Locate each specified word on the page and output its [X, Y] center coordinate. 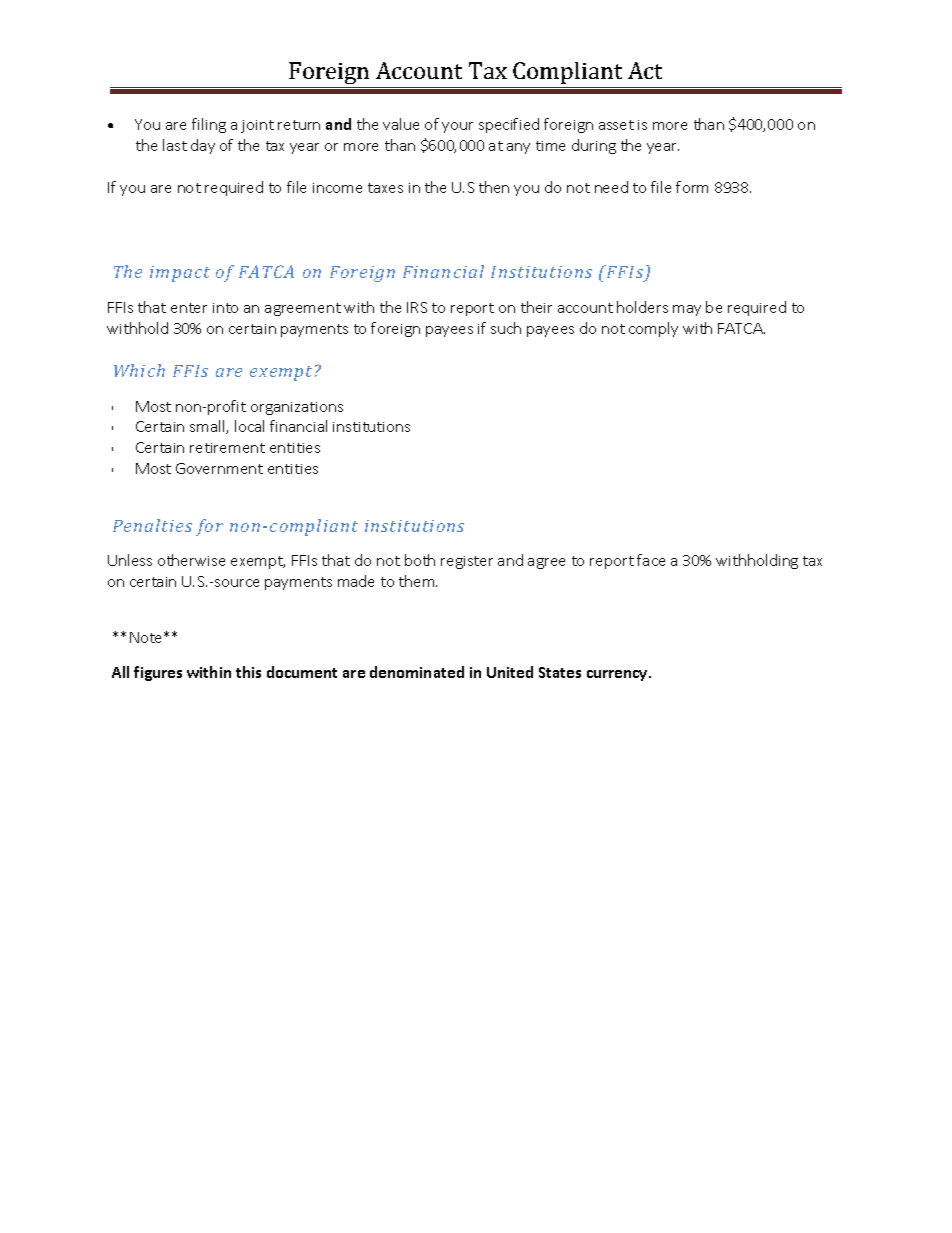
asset [616, 125]
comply [653, 329]
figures [158, 673]
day [203, 146]
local [249, 426]
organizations [297, 408]
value [401, 124]
